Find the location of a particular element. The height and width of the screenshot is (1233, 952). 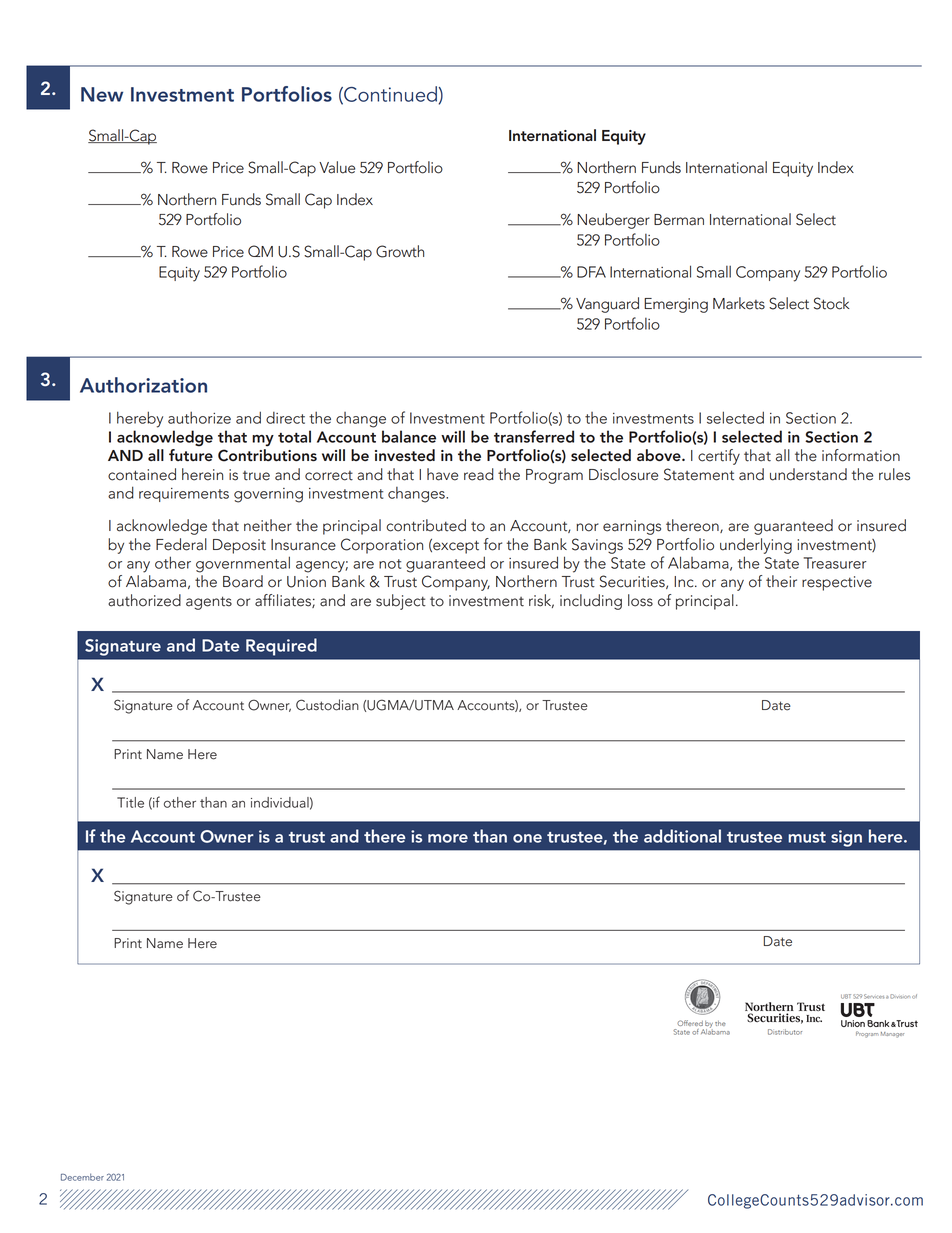

Continued is located at coordinates (389, 95).
